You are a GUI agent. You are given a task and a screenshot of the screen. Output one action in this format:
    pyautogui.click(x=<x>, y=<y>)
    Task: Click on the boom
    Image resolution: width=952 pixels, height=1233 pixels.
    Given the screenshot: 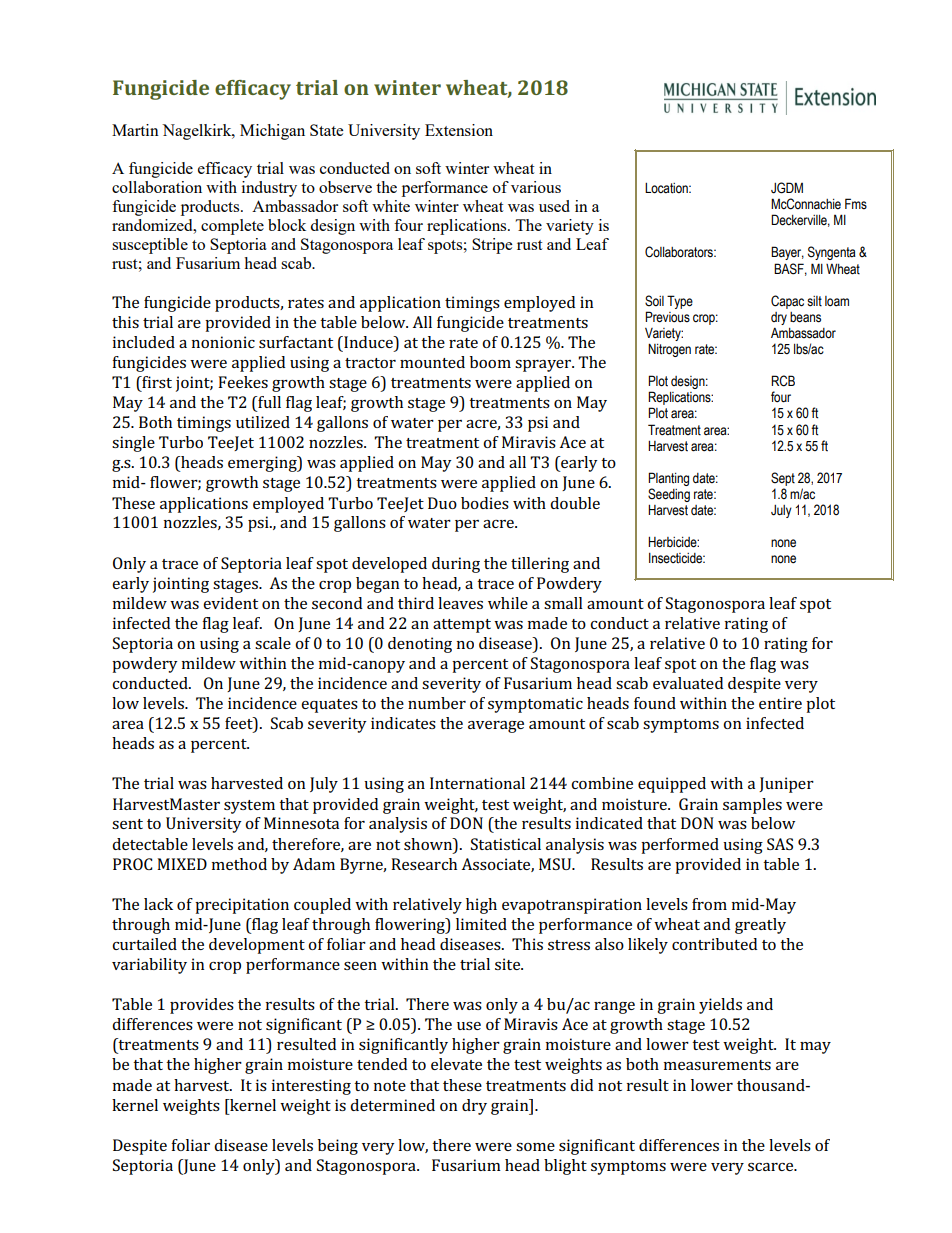 What is the action you would take?
    pyautogui.click(x=490, y=362)
